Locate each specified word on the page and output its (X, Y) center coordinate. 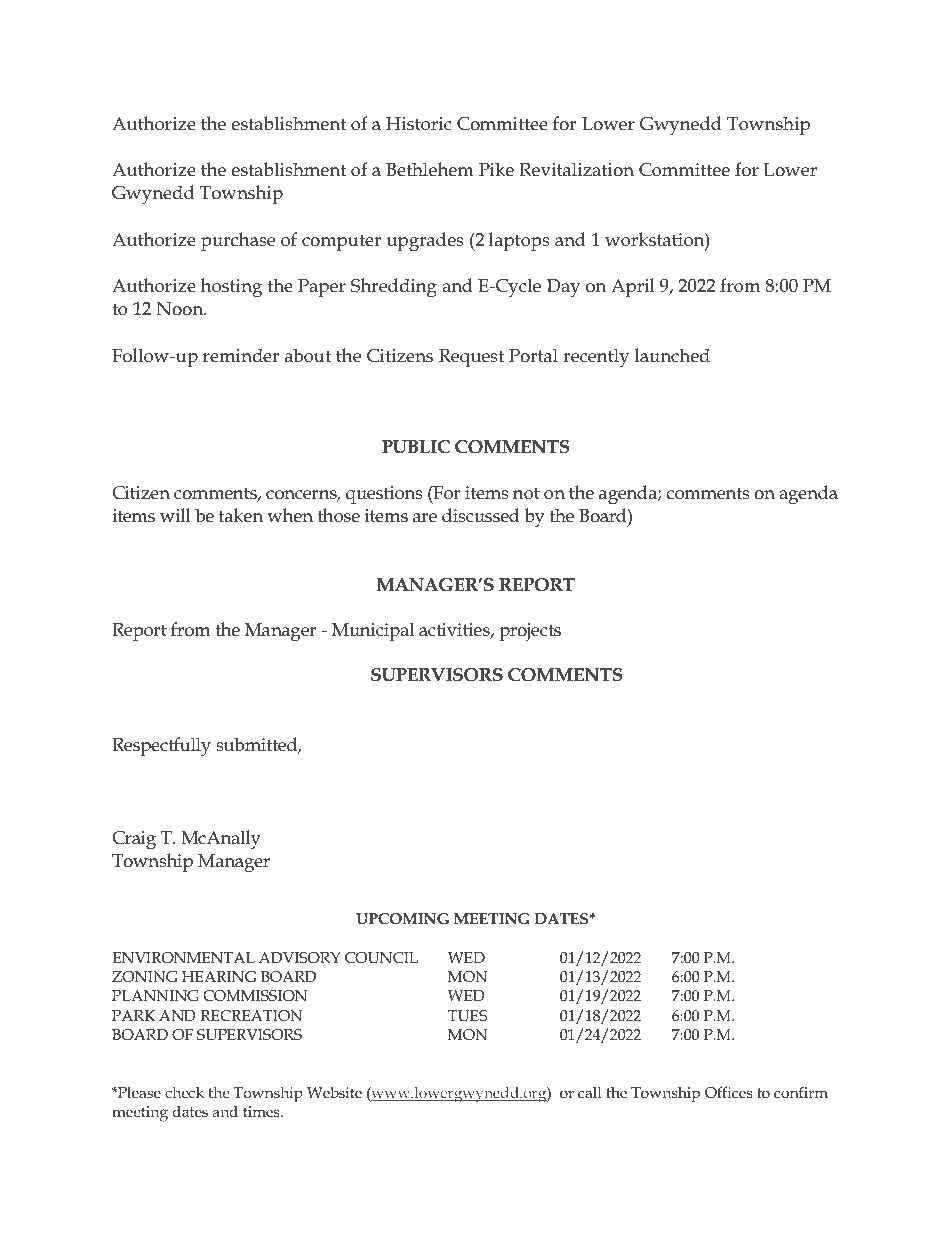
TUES (468, 1016)
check (184, 1092)
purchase (238, 241)
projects (530, 632)
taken (241, 515)
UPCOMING (402, 919)
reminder (241, 355)
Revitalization (577, 169)
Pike (496, 169)
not (526, 493)
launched (672, 355)
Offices (729, 1092)
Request (471, 358)
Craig (134, 840)
